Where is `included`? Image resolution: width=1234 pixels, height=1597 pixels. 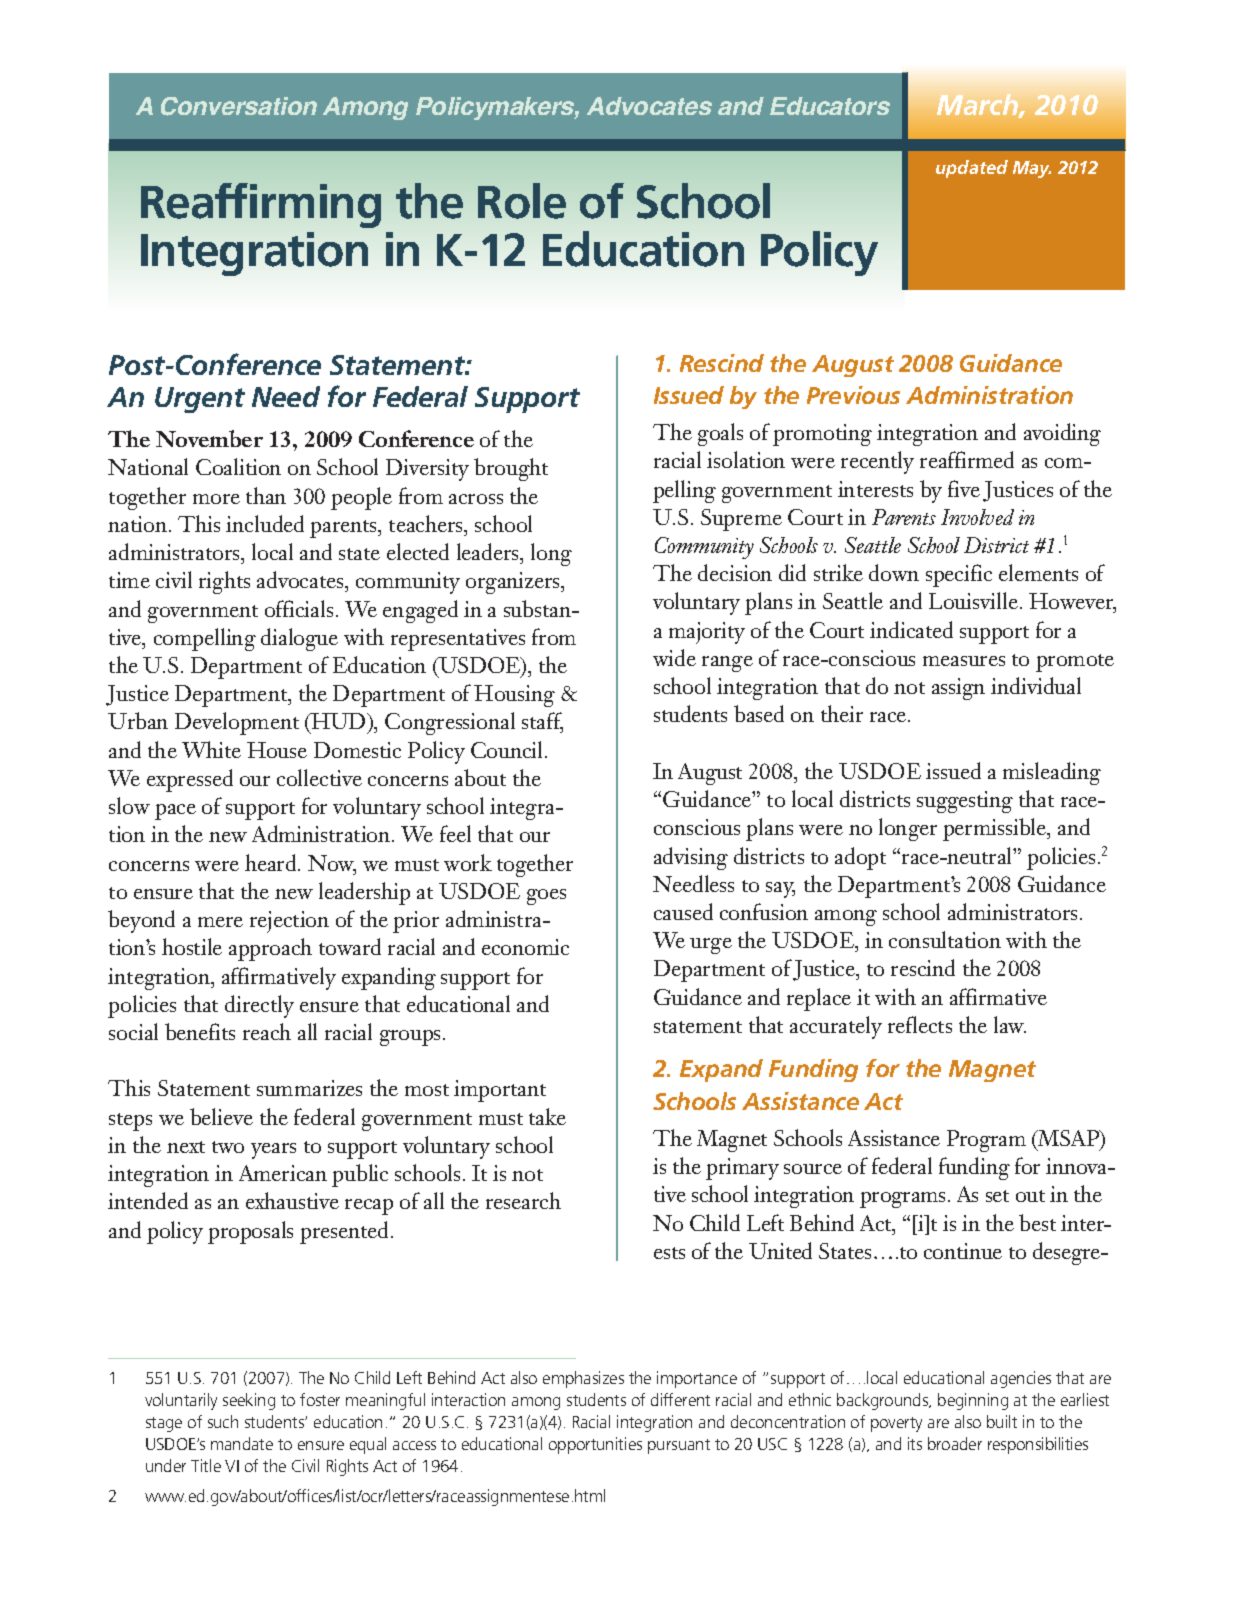 included is located at coordinates (265, 523).
